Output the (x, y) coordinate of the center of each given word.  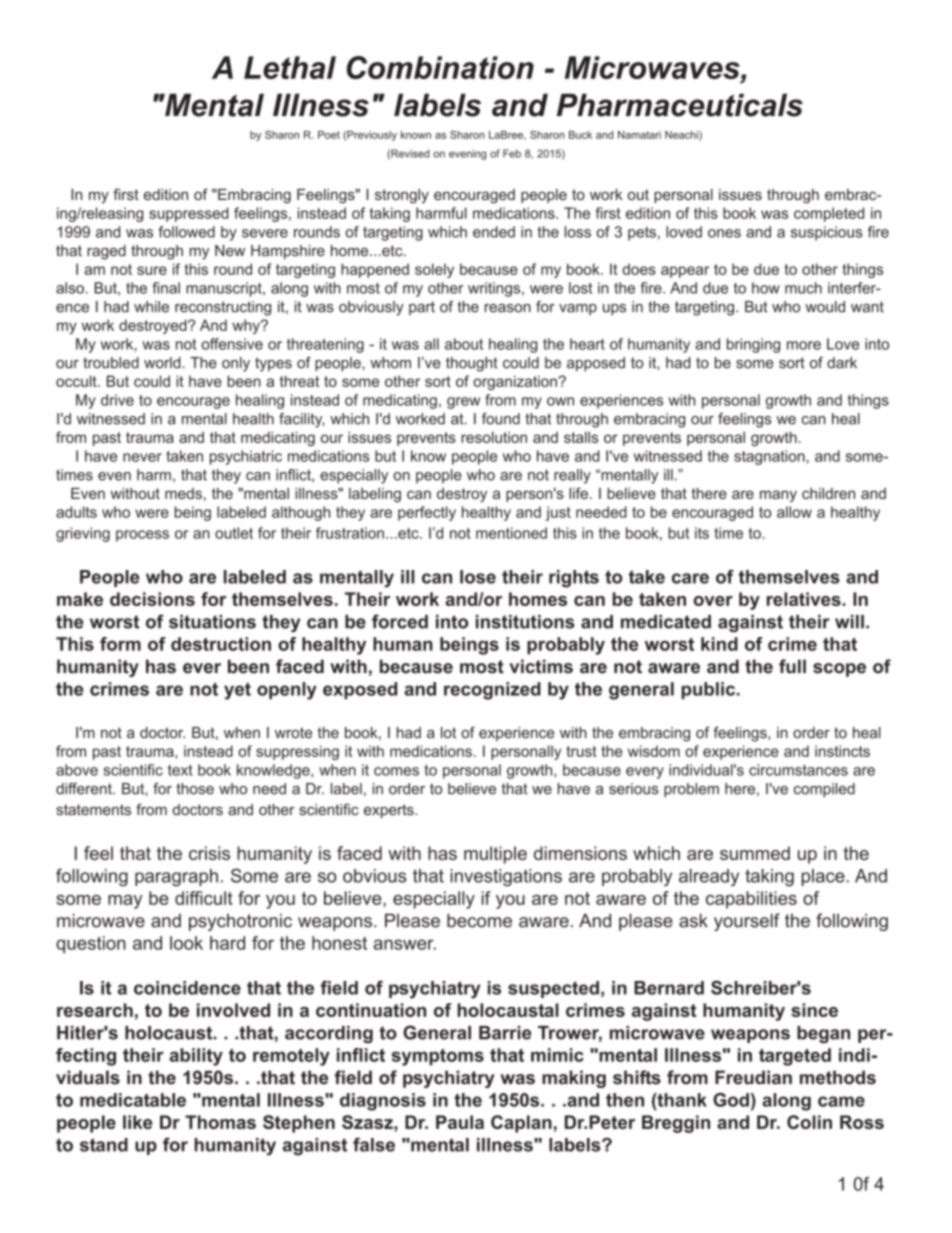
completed (829, 214)
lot (448, 733)
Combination (440, 67)
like (137, 1122)
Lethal (290, 67)
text (180, 770)
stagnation (769, 457)
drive (117, 400)
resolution (494, 437)
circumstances (798, 770)
